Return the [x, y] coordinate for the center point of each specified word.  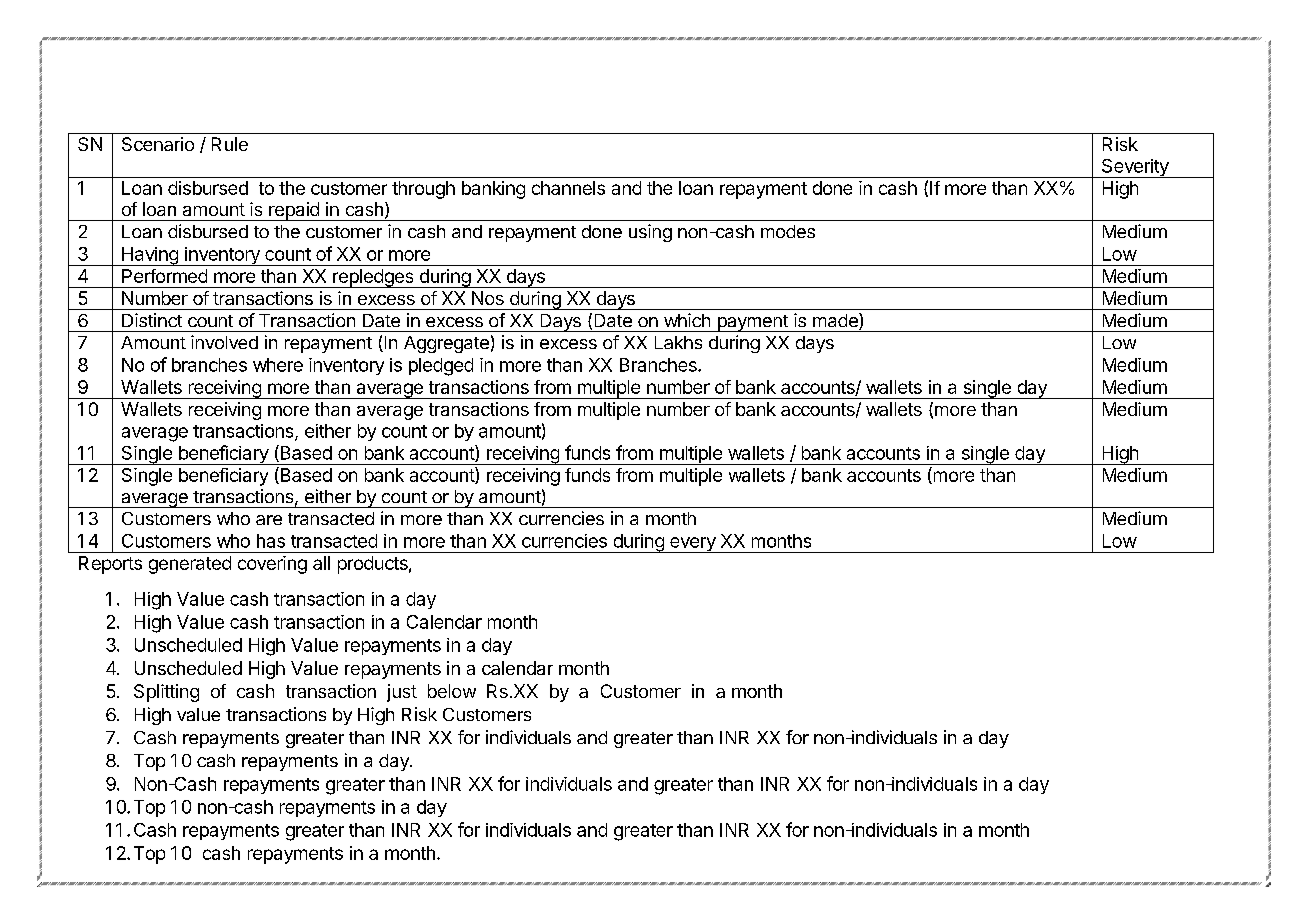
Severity [1135, 168]
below [452, 691]
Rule [230, 144]
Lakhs [678, 342]
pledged [441, 367]
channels [568, 188]
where [278, 365]
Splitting [166, 693]
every [693, 545]
